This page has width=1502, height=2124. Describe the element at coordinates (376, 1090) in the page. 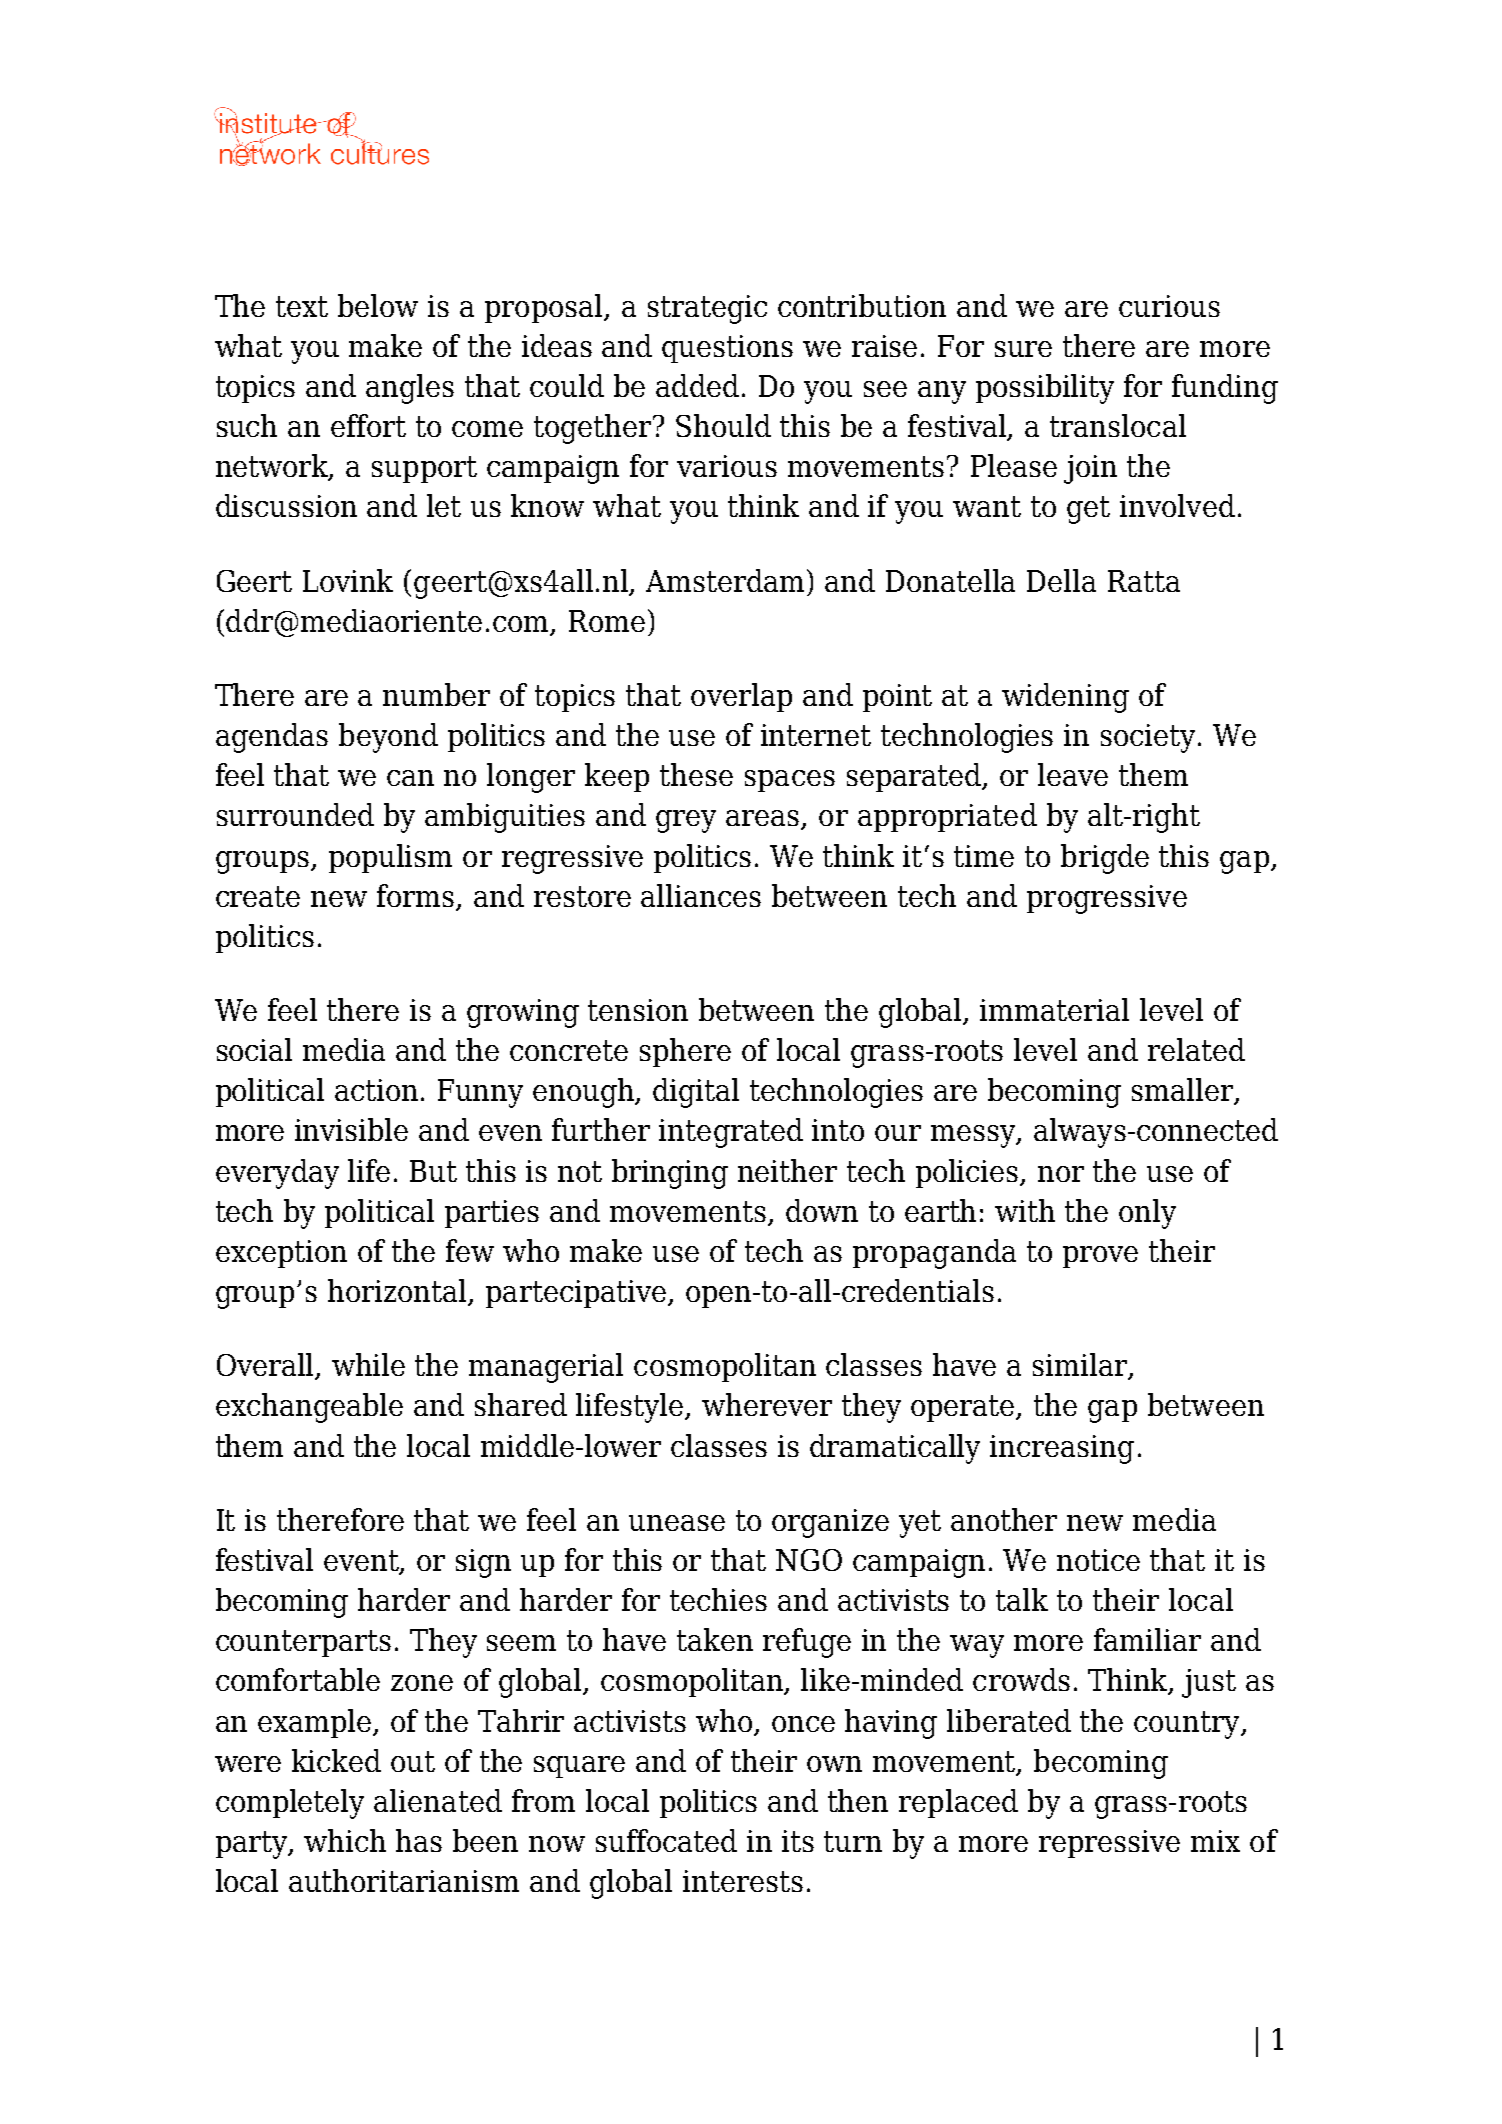

I see `action` at that location.
